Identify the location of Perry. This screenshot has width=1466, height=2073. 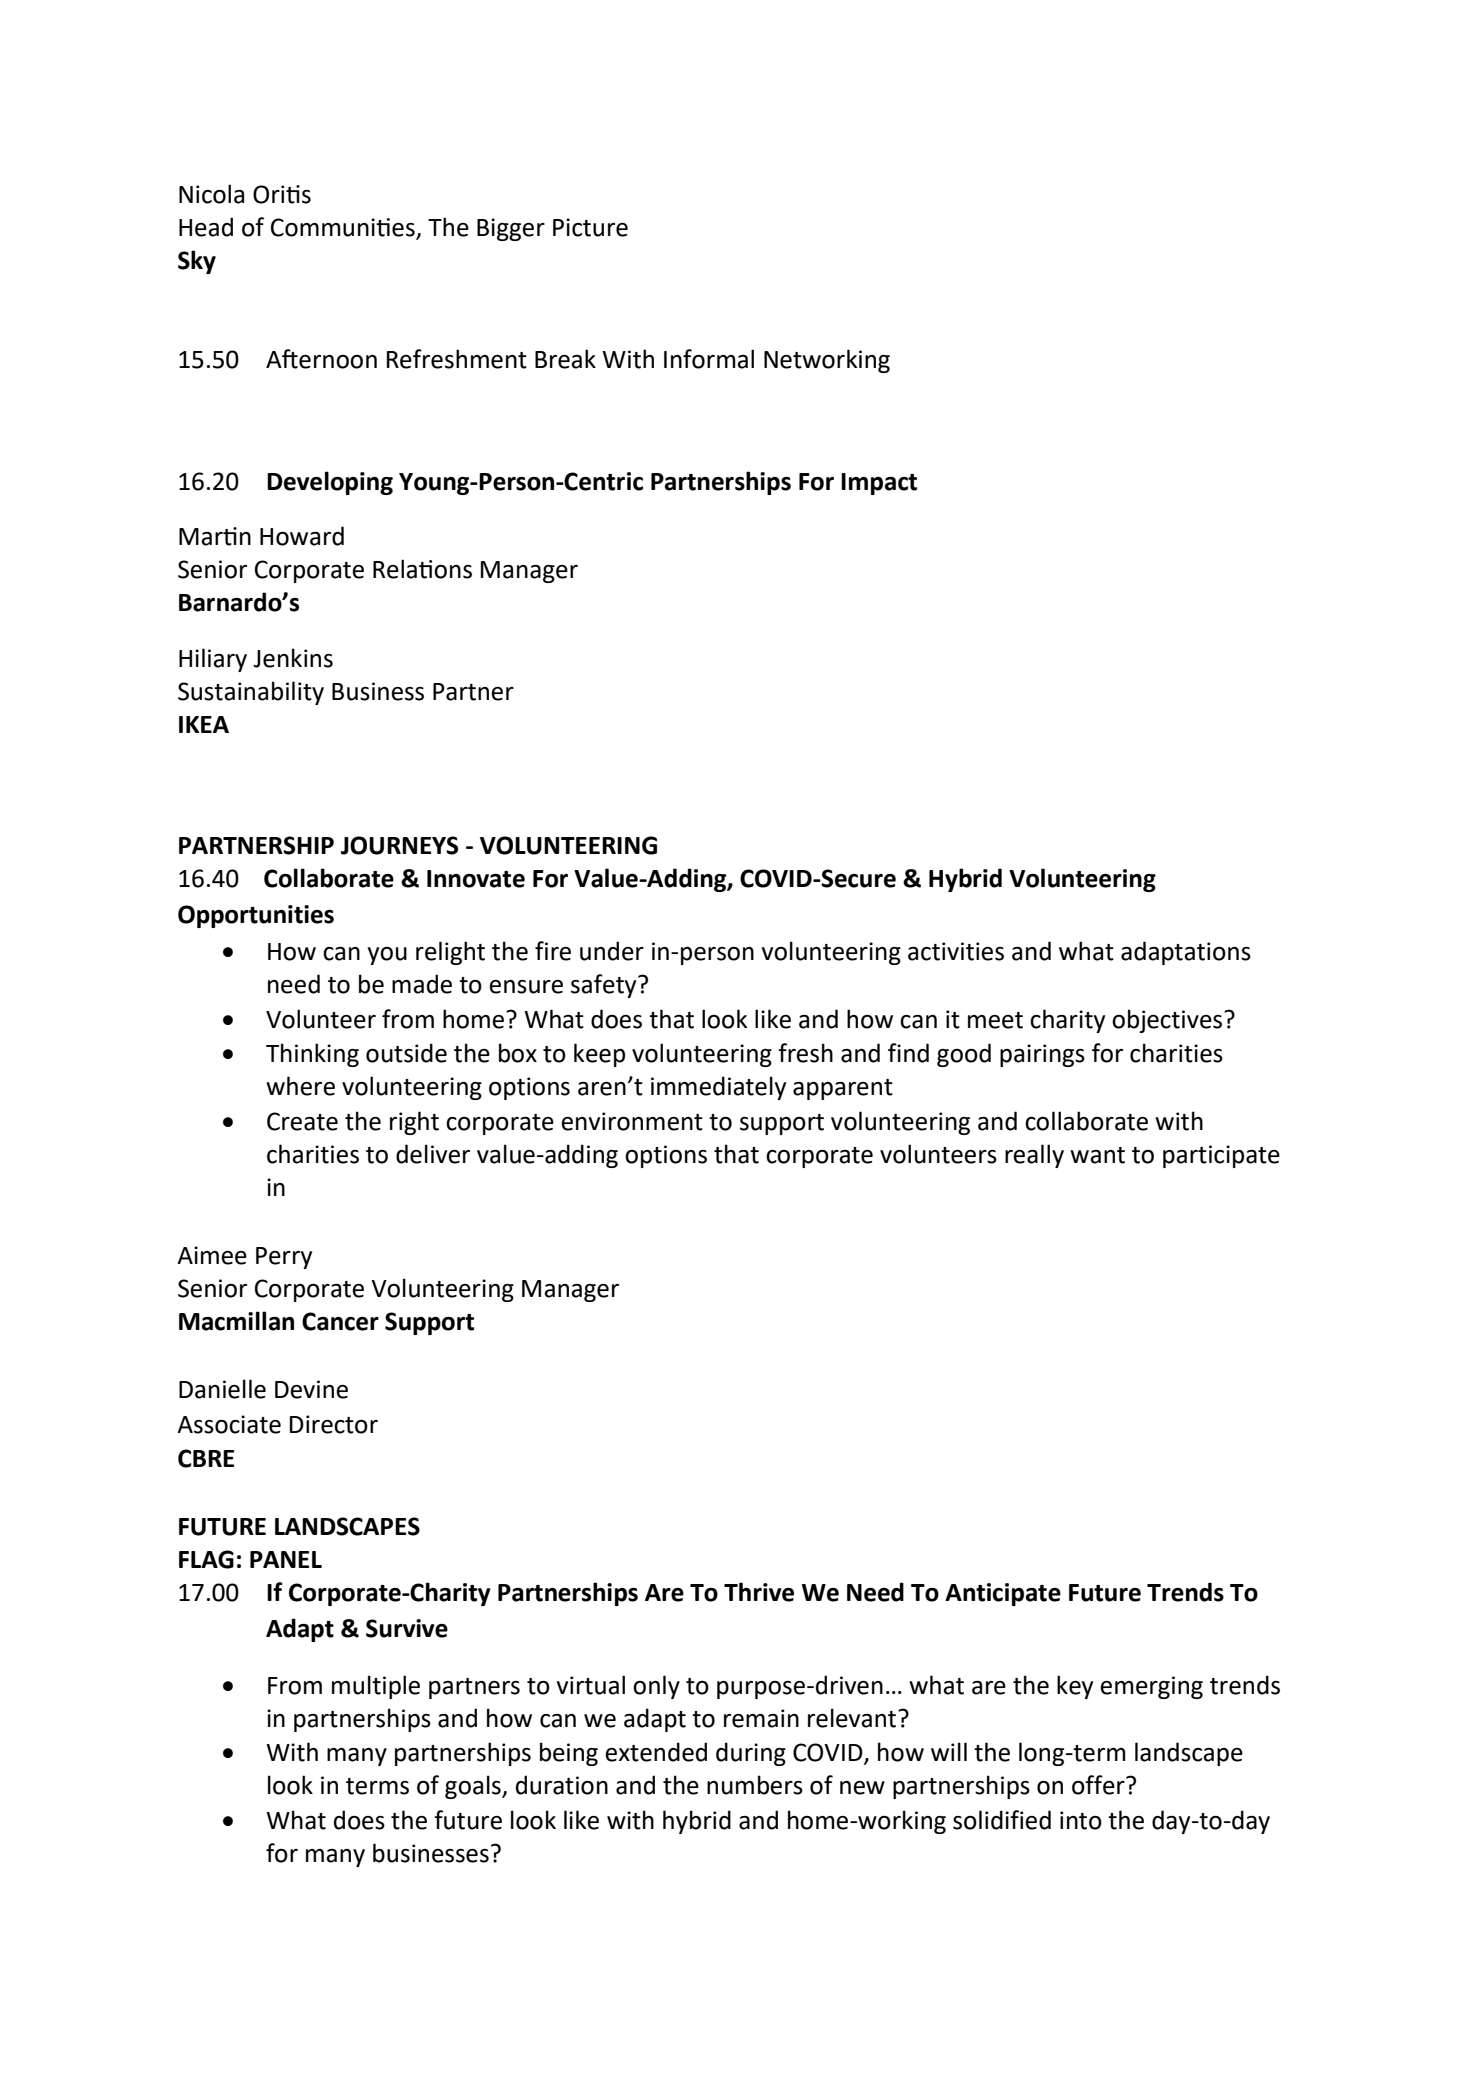
(284, 1258).
